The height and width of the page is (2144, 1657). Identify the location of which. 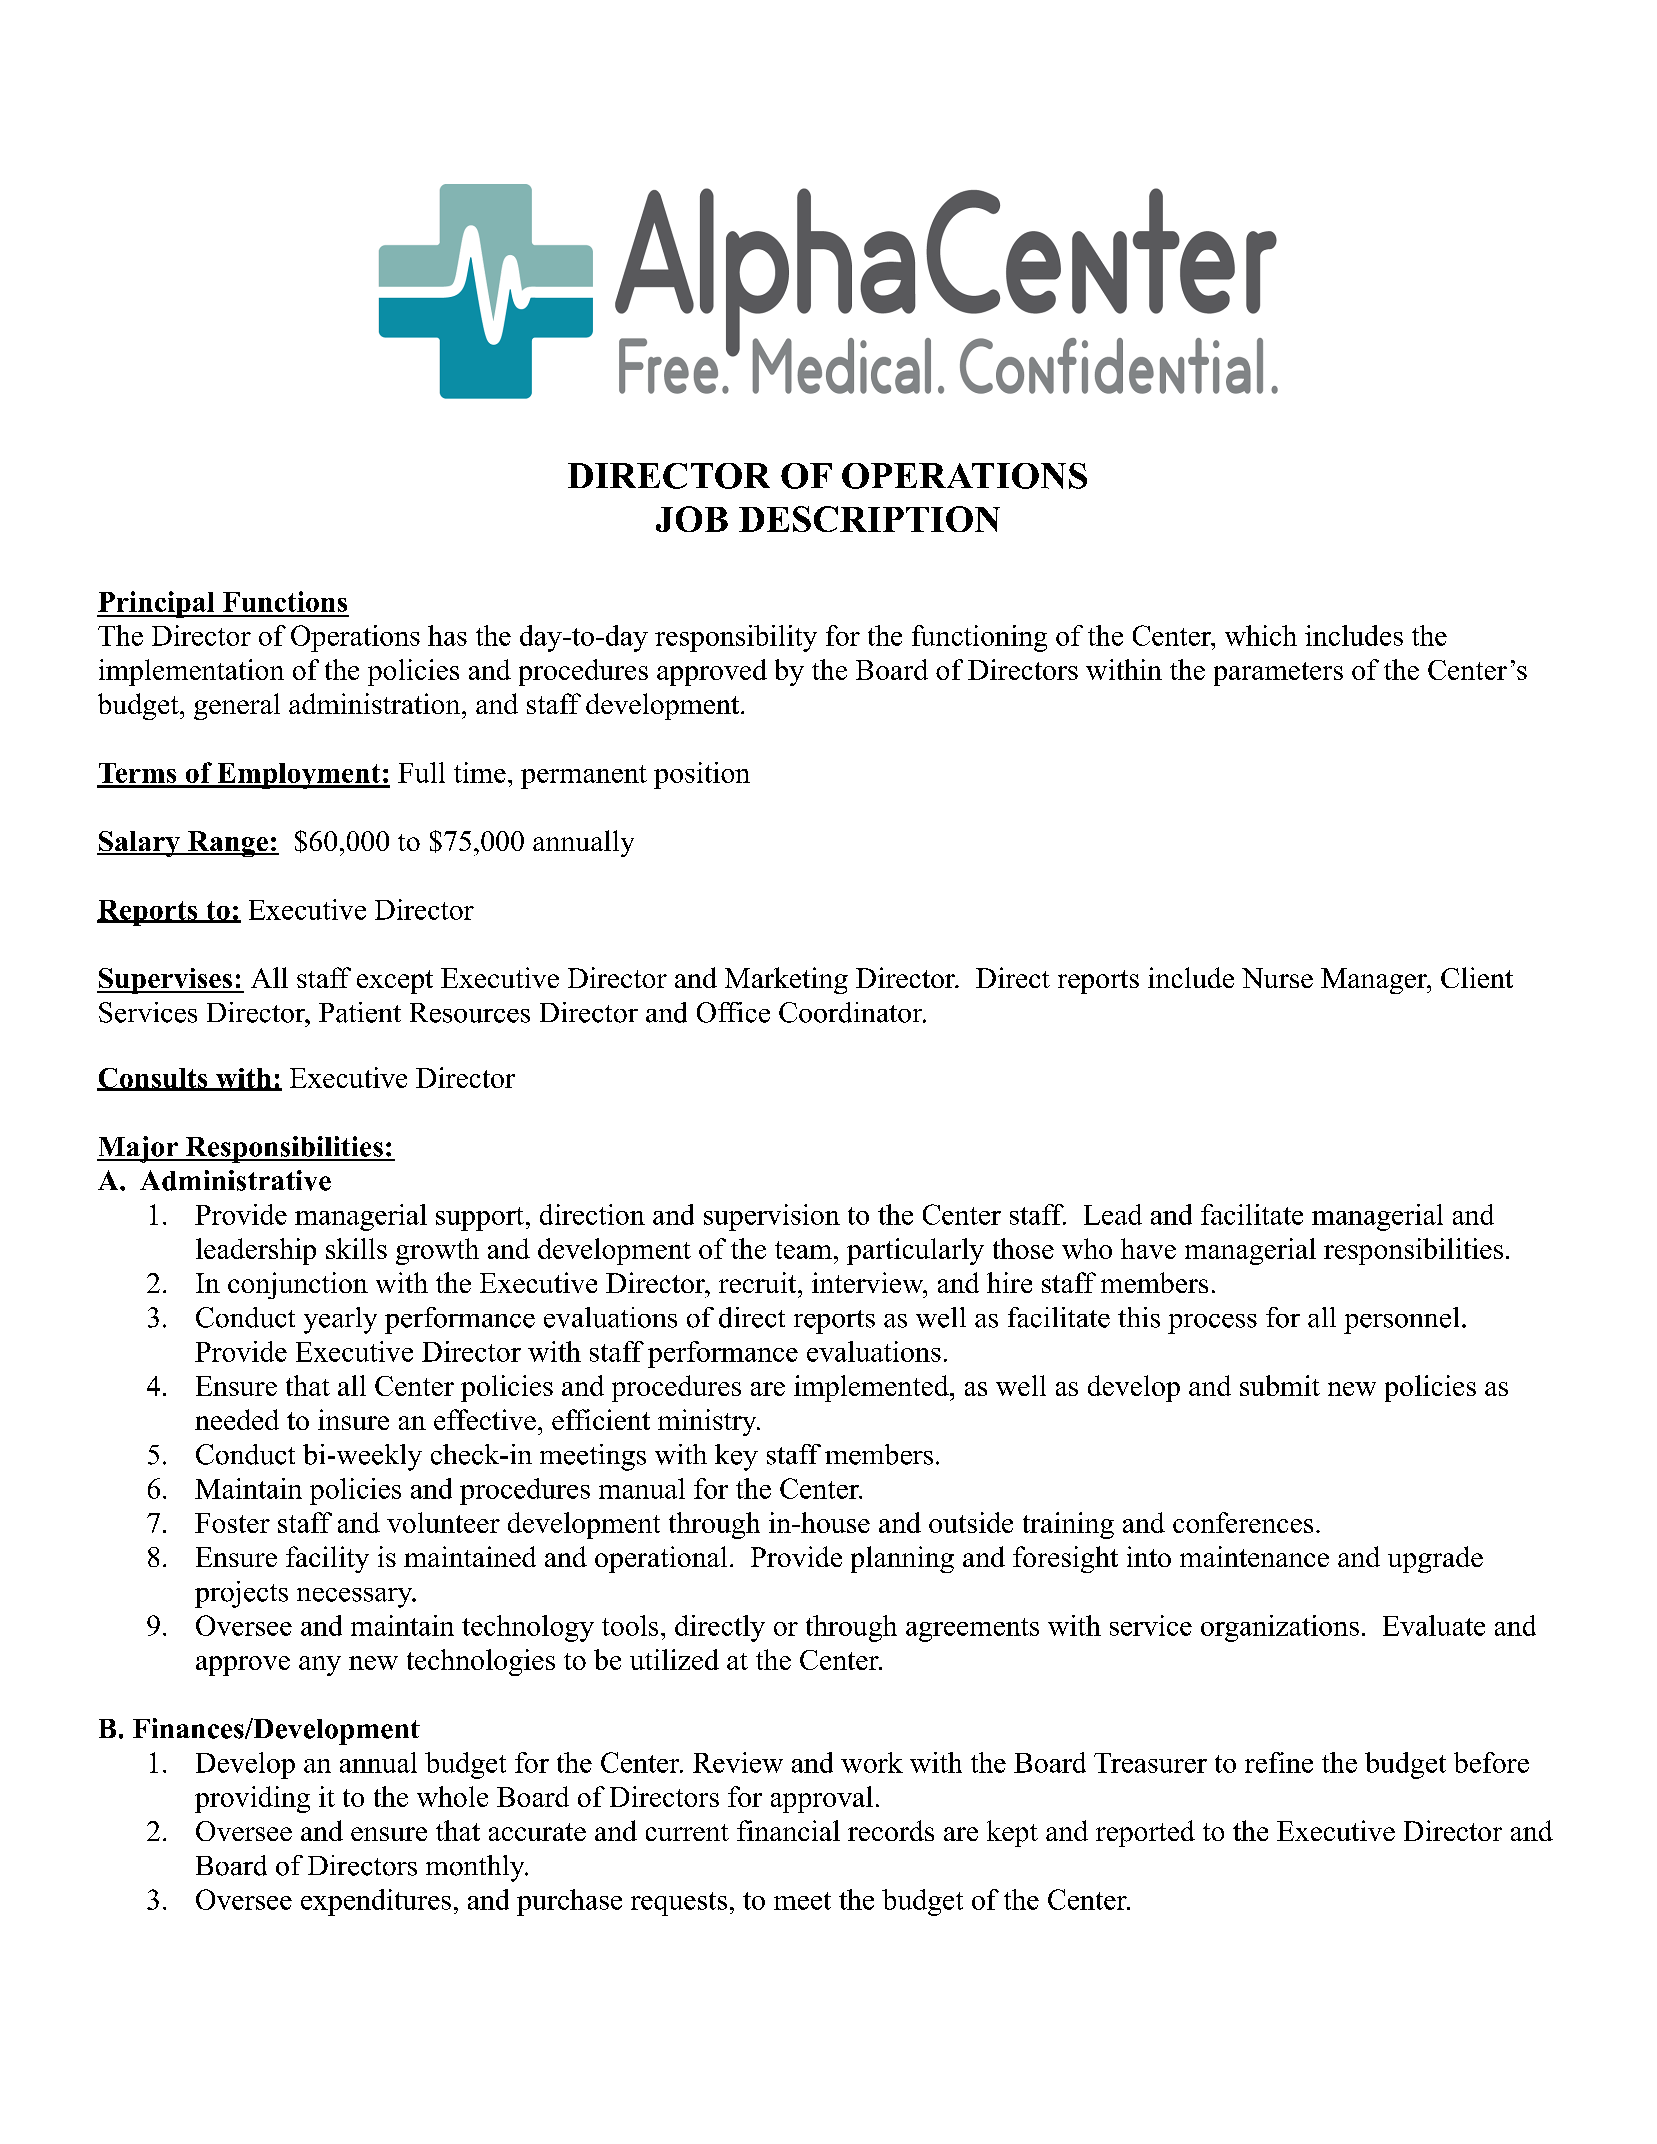
(1261, 635).
